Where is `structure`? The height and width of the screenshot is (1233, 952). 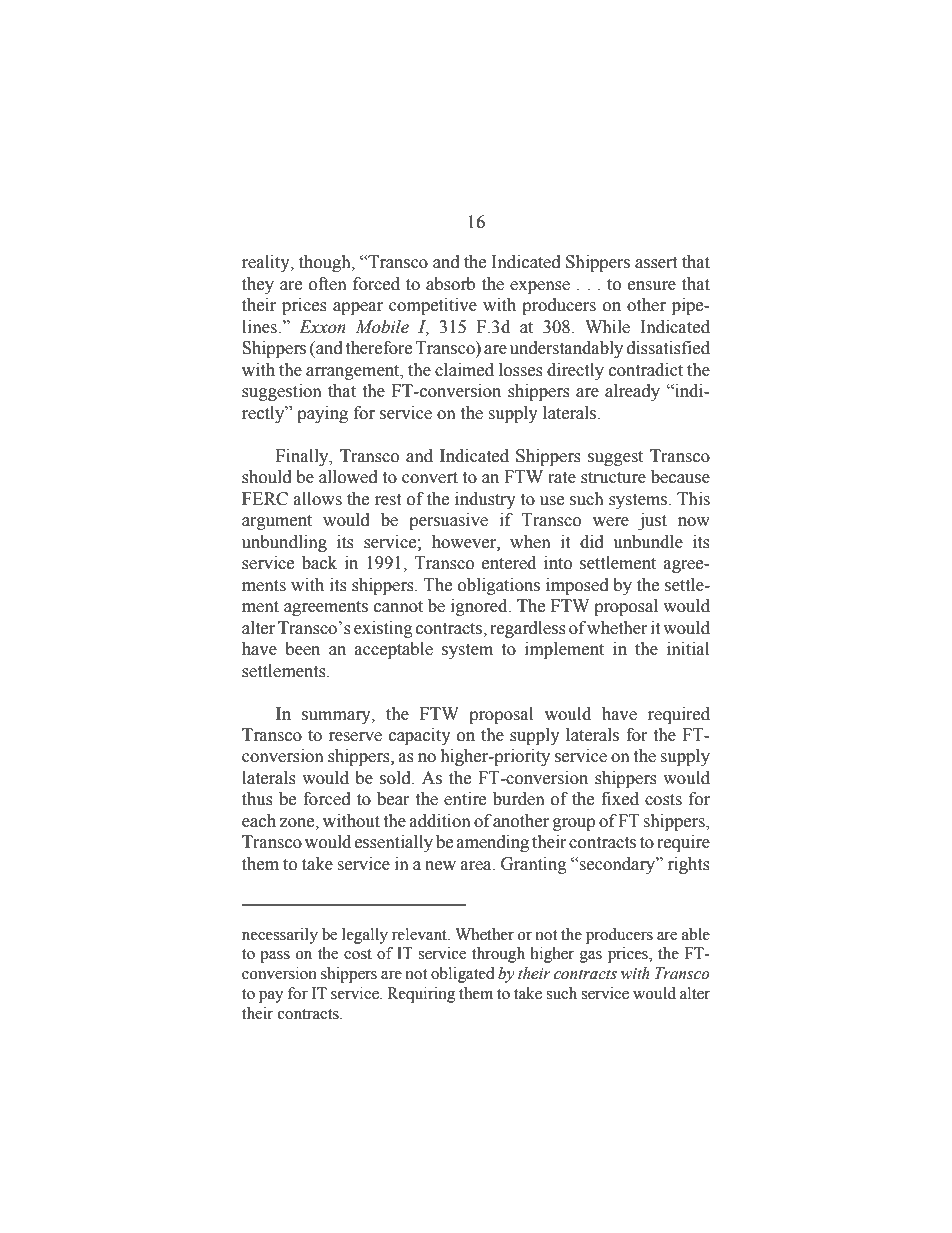 structure is located at coordinates (613, 478).
